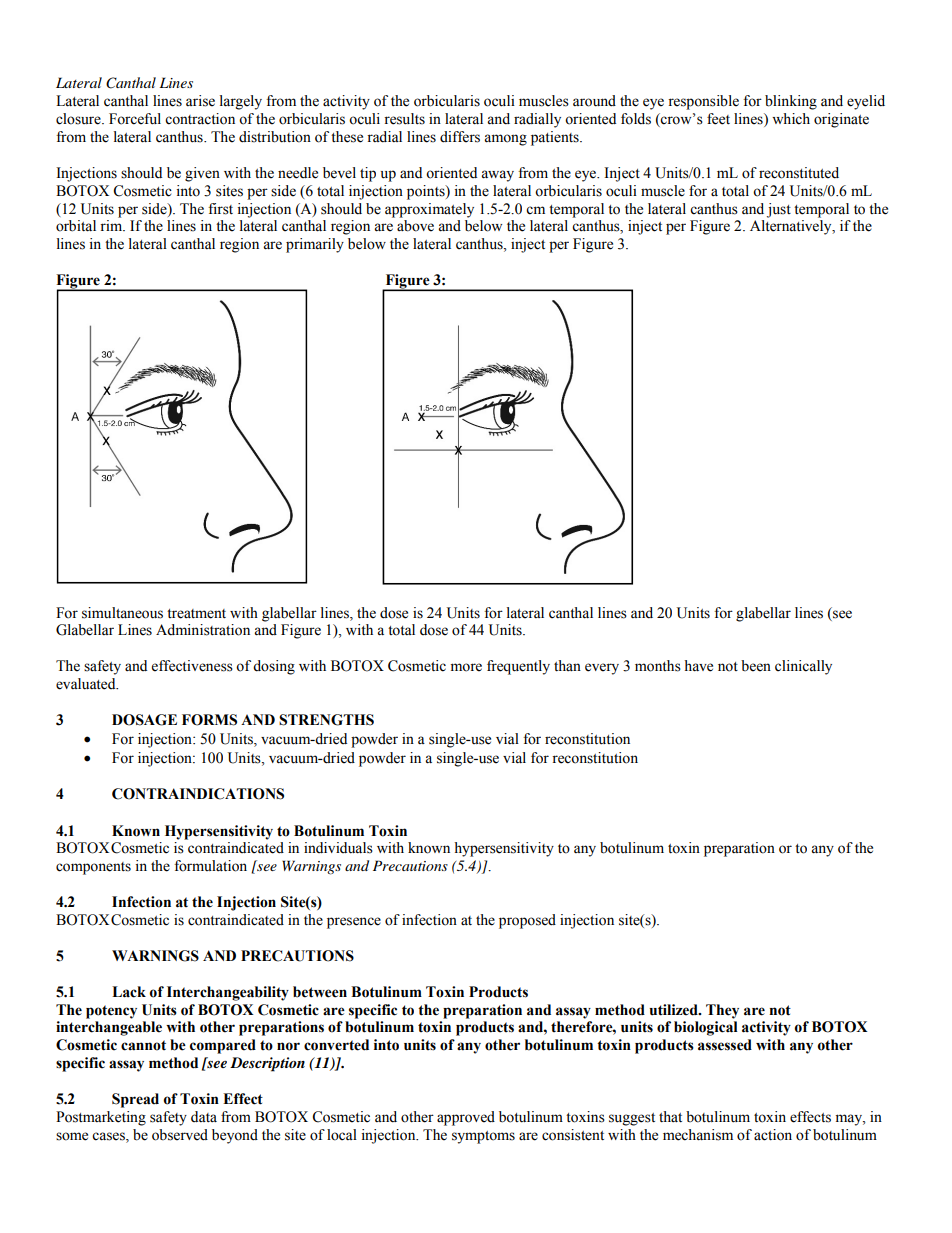 Image resolution: width=952 pixels, height=1233 pixels. What do you see at coordinates (791, 119) in the image?
I see `which` at bounding box center [791, 119].
